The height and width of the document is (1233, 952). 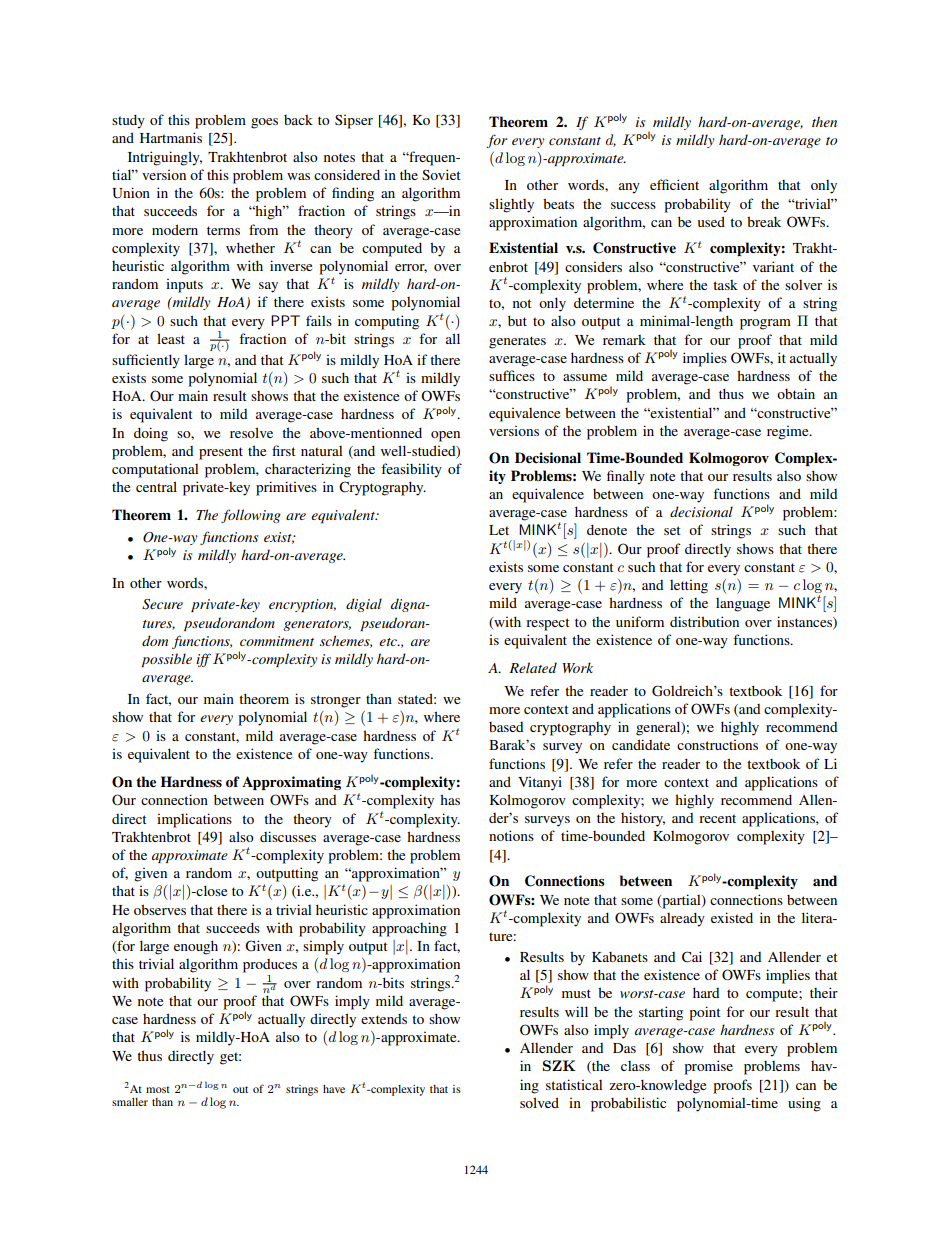 What do you see at coordinates (441, 174) in the document?
I see `Soviet` at bounding box center [441, 174].
